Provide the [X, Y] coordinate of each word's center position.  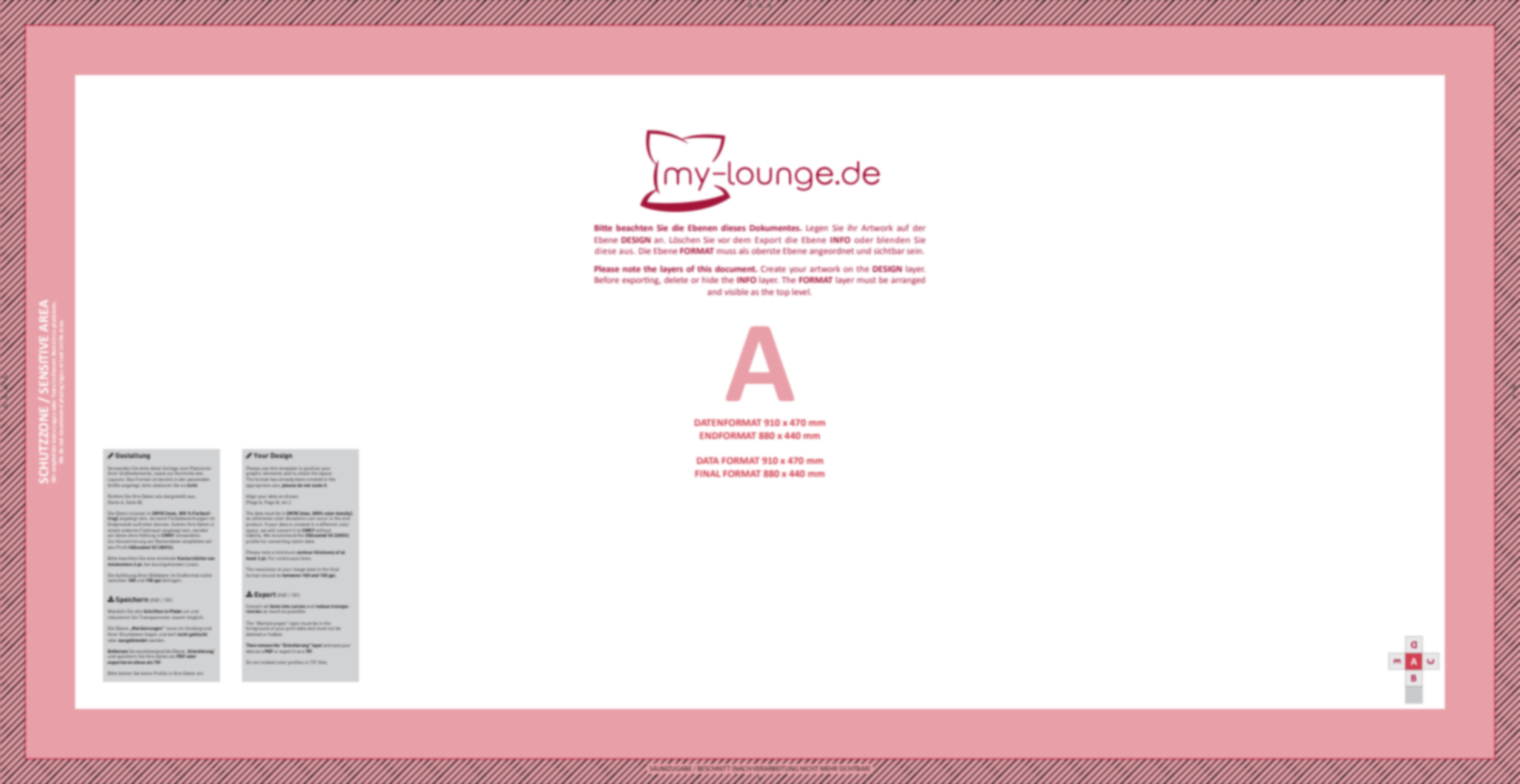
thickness [324, 552]
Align [251, 498]
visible [736, 292]
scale [317, 485]
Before [606, 279]
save [336, 646]
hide [710, 280]
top [783, 293]
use [265, 469]
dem [742, 240]
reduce [322, 606]
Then [251, 645]
